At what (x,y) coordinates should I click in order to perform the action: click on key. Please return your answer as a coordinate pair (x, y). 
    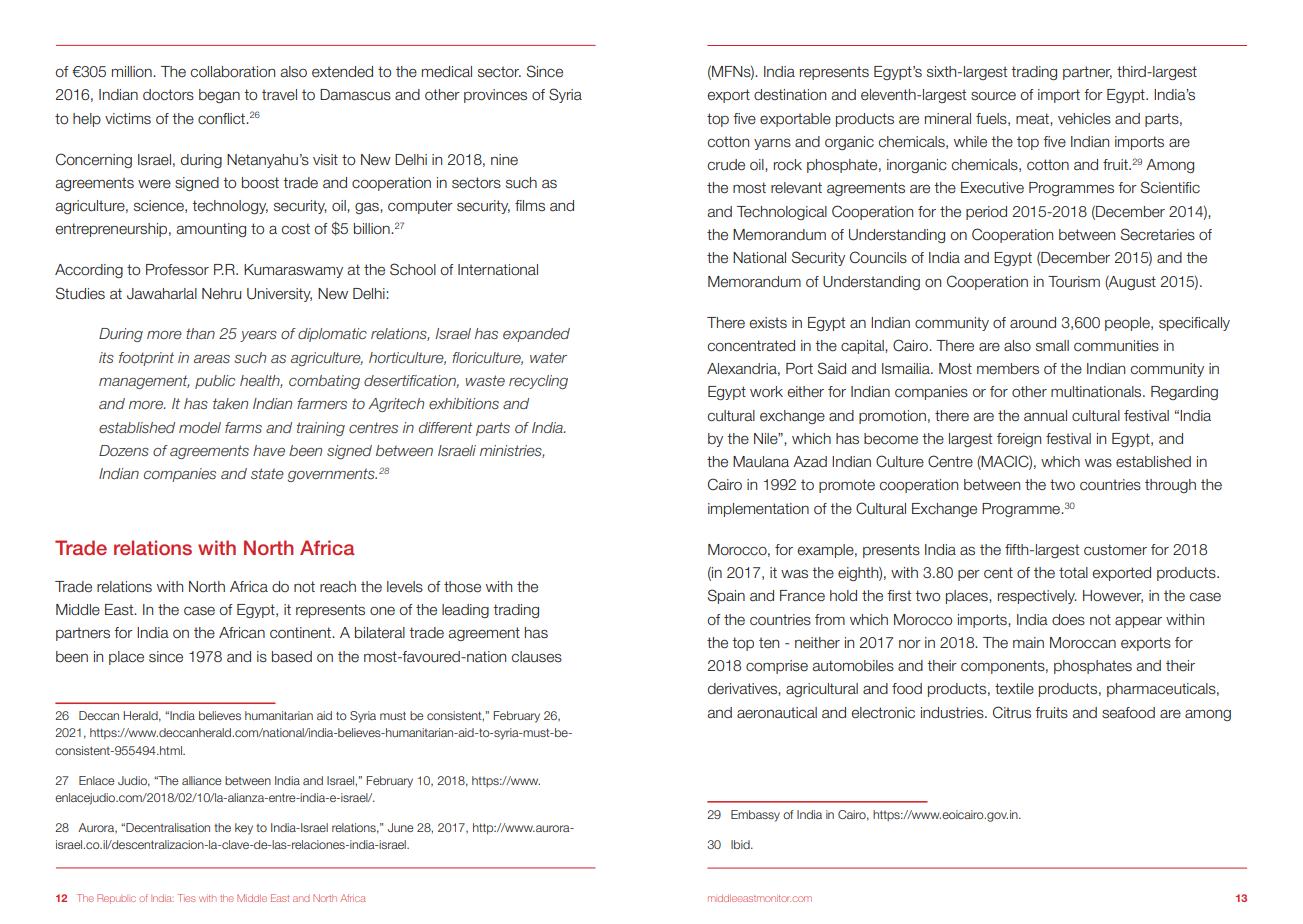
    Looking at the image, I should click on (244, 829).
